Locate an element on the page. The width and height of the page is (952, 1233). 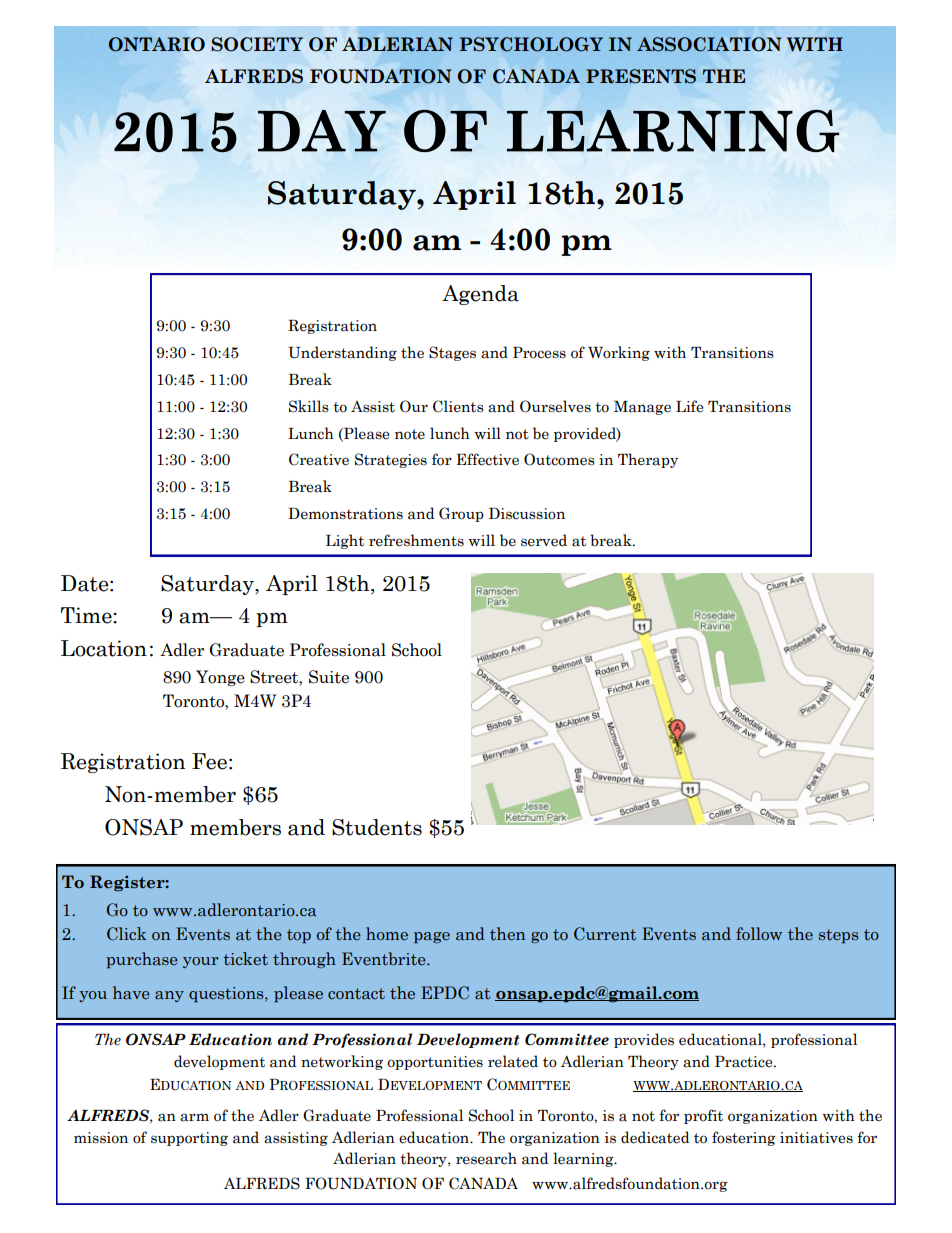
follow is located at coordinates (759, 933).
